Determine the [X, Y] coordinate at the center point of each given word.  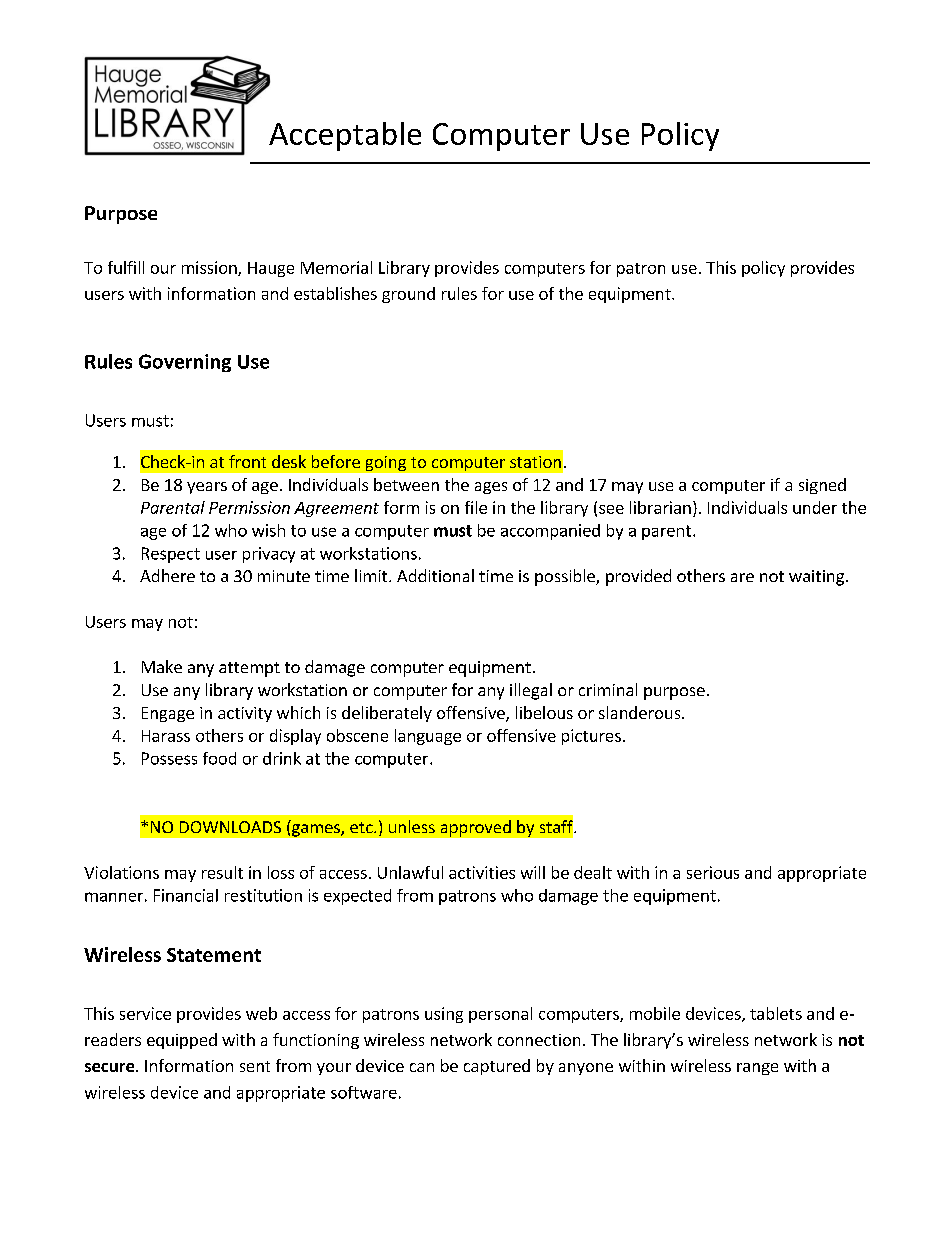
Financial [186, 895]
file [476, 507]
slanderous [641, 712]
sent [255, 1066]
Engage [168, 714]
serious [713, 872]
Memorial [336, 267]
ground [408, 295]
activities [482, 872]
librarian [660, 507]
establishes [335, 293]
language [428, 737]
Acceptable [345, 136]
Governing [185, 363]
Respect [171, 555]
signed [822, 486]
